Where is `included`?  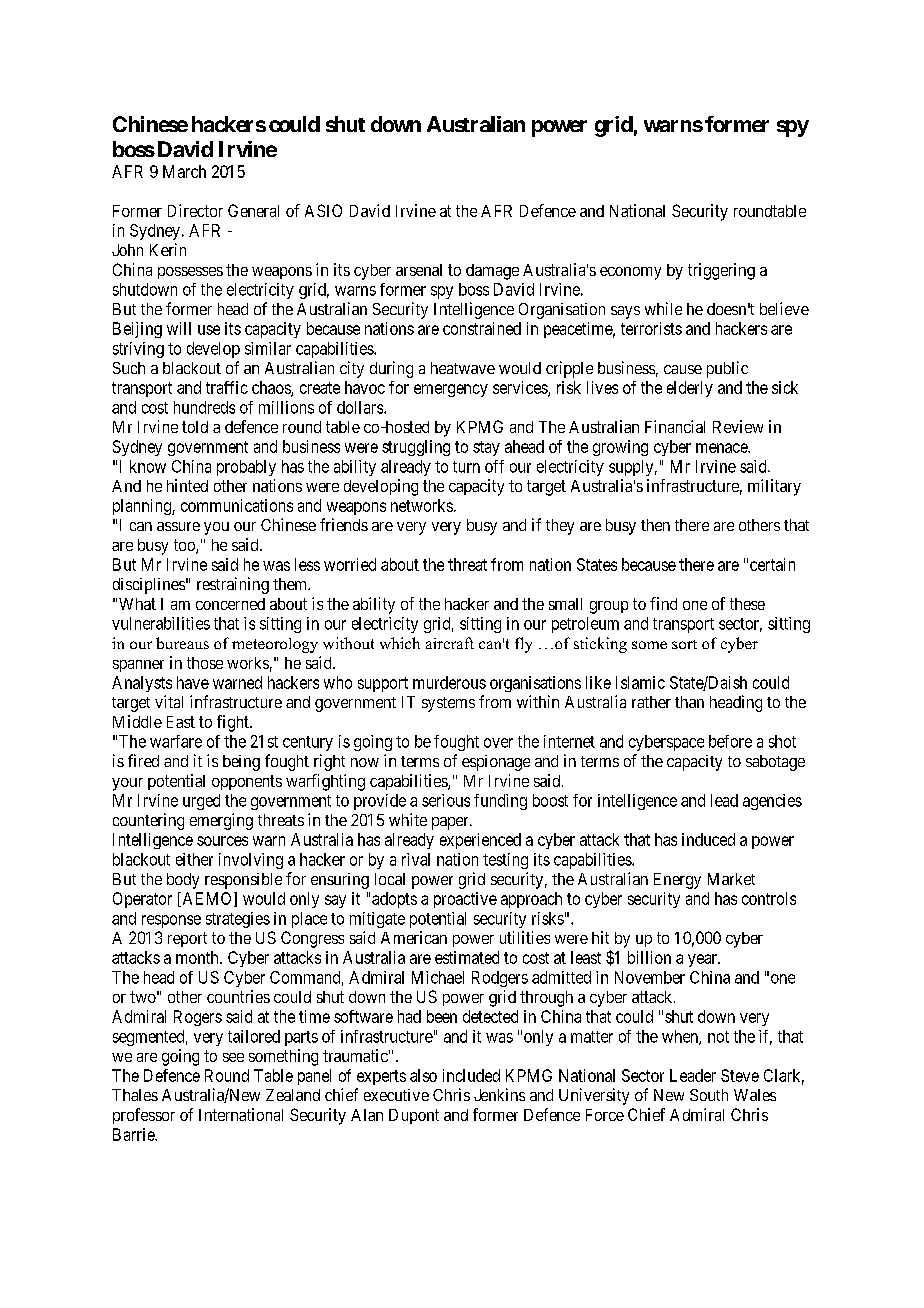
included is located at coordinates (471, 1075).
